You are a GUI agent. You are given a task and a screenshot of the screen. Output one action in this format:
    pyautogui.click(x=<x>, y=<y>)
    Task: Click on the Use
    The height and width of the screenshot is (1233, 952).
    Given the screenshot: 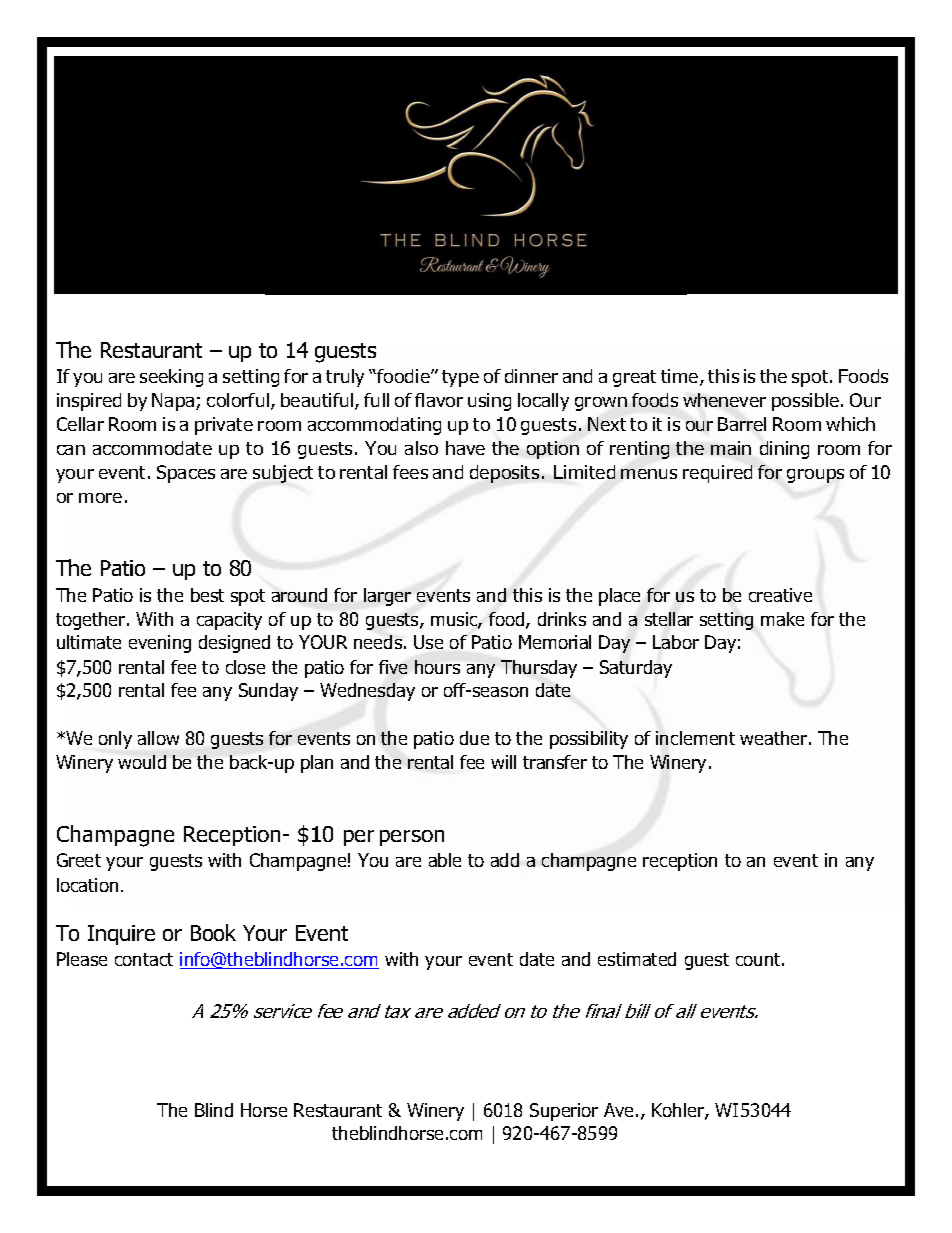 What is the action you would take?
    pyautogui.click(x=428, y=642)
